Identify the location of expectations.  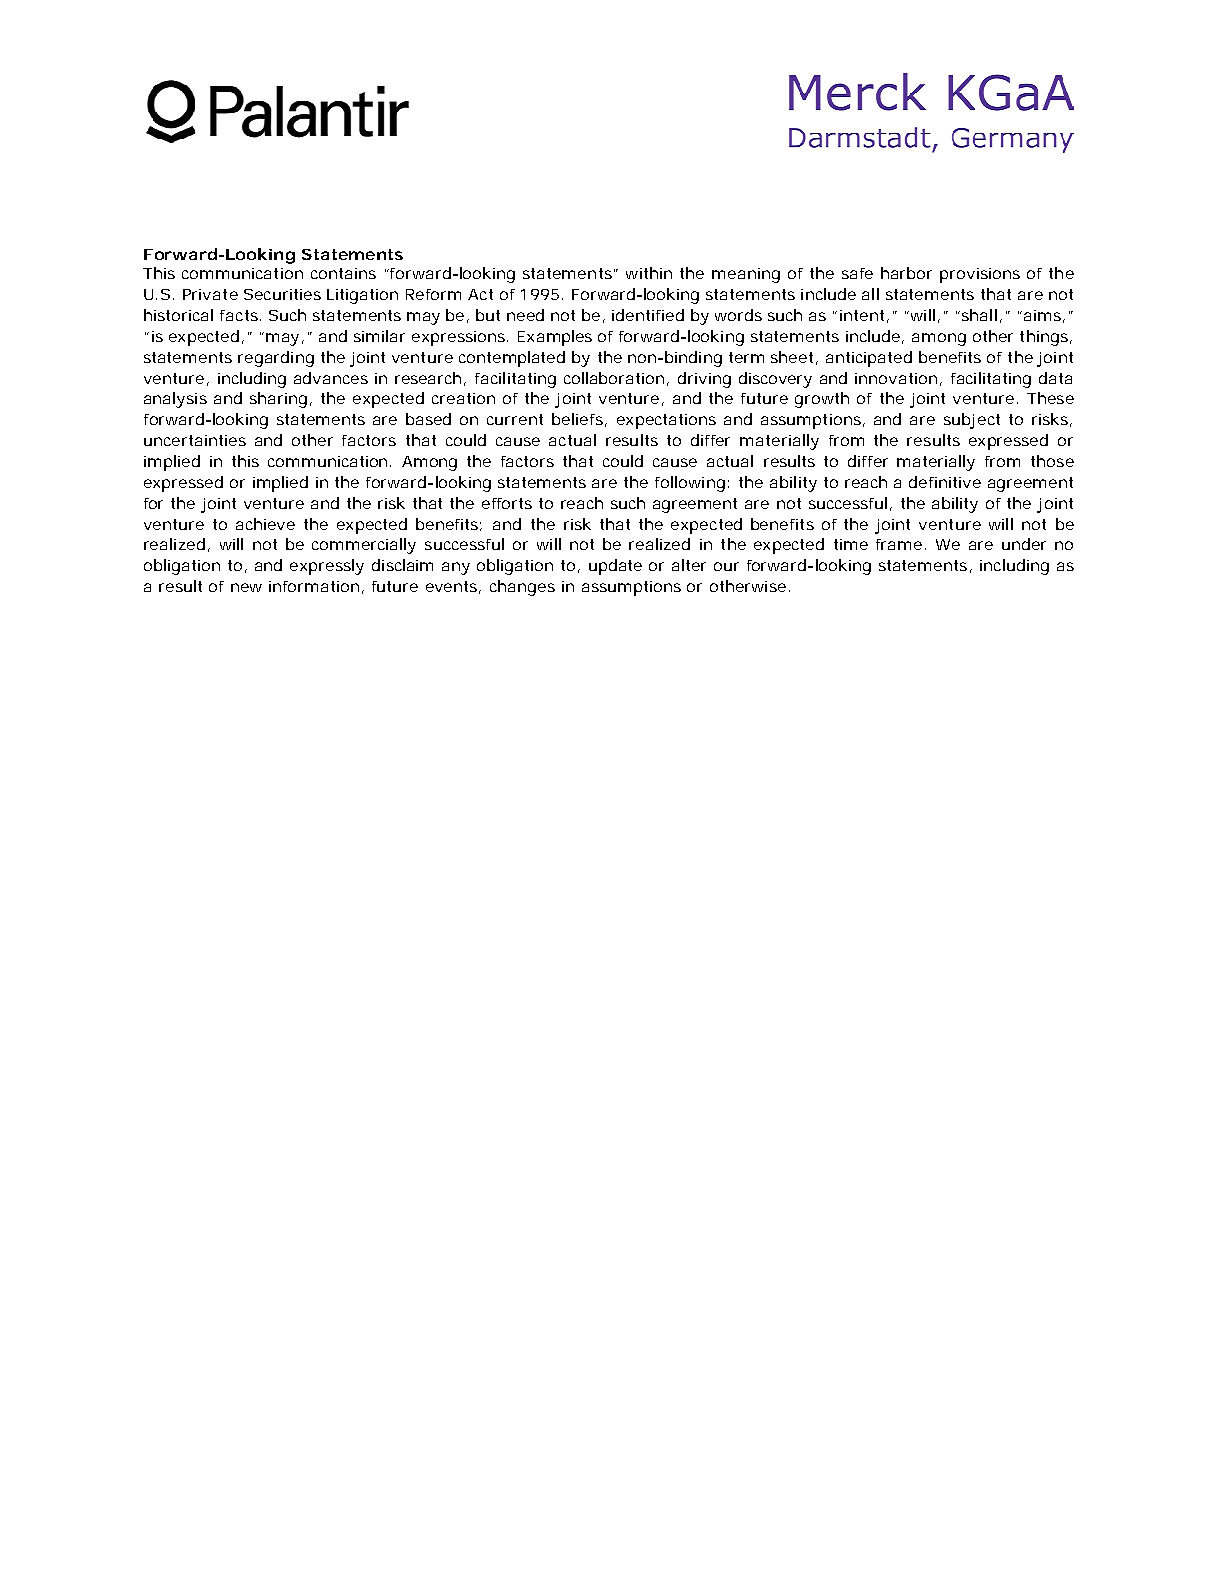
(666, 421).
